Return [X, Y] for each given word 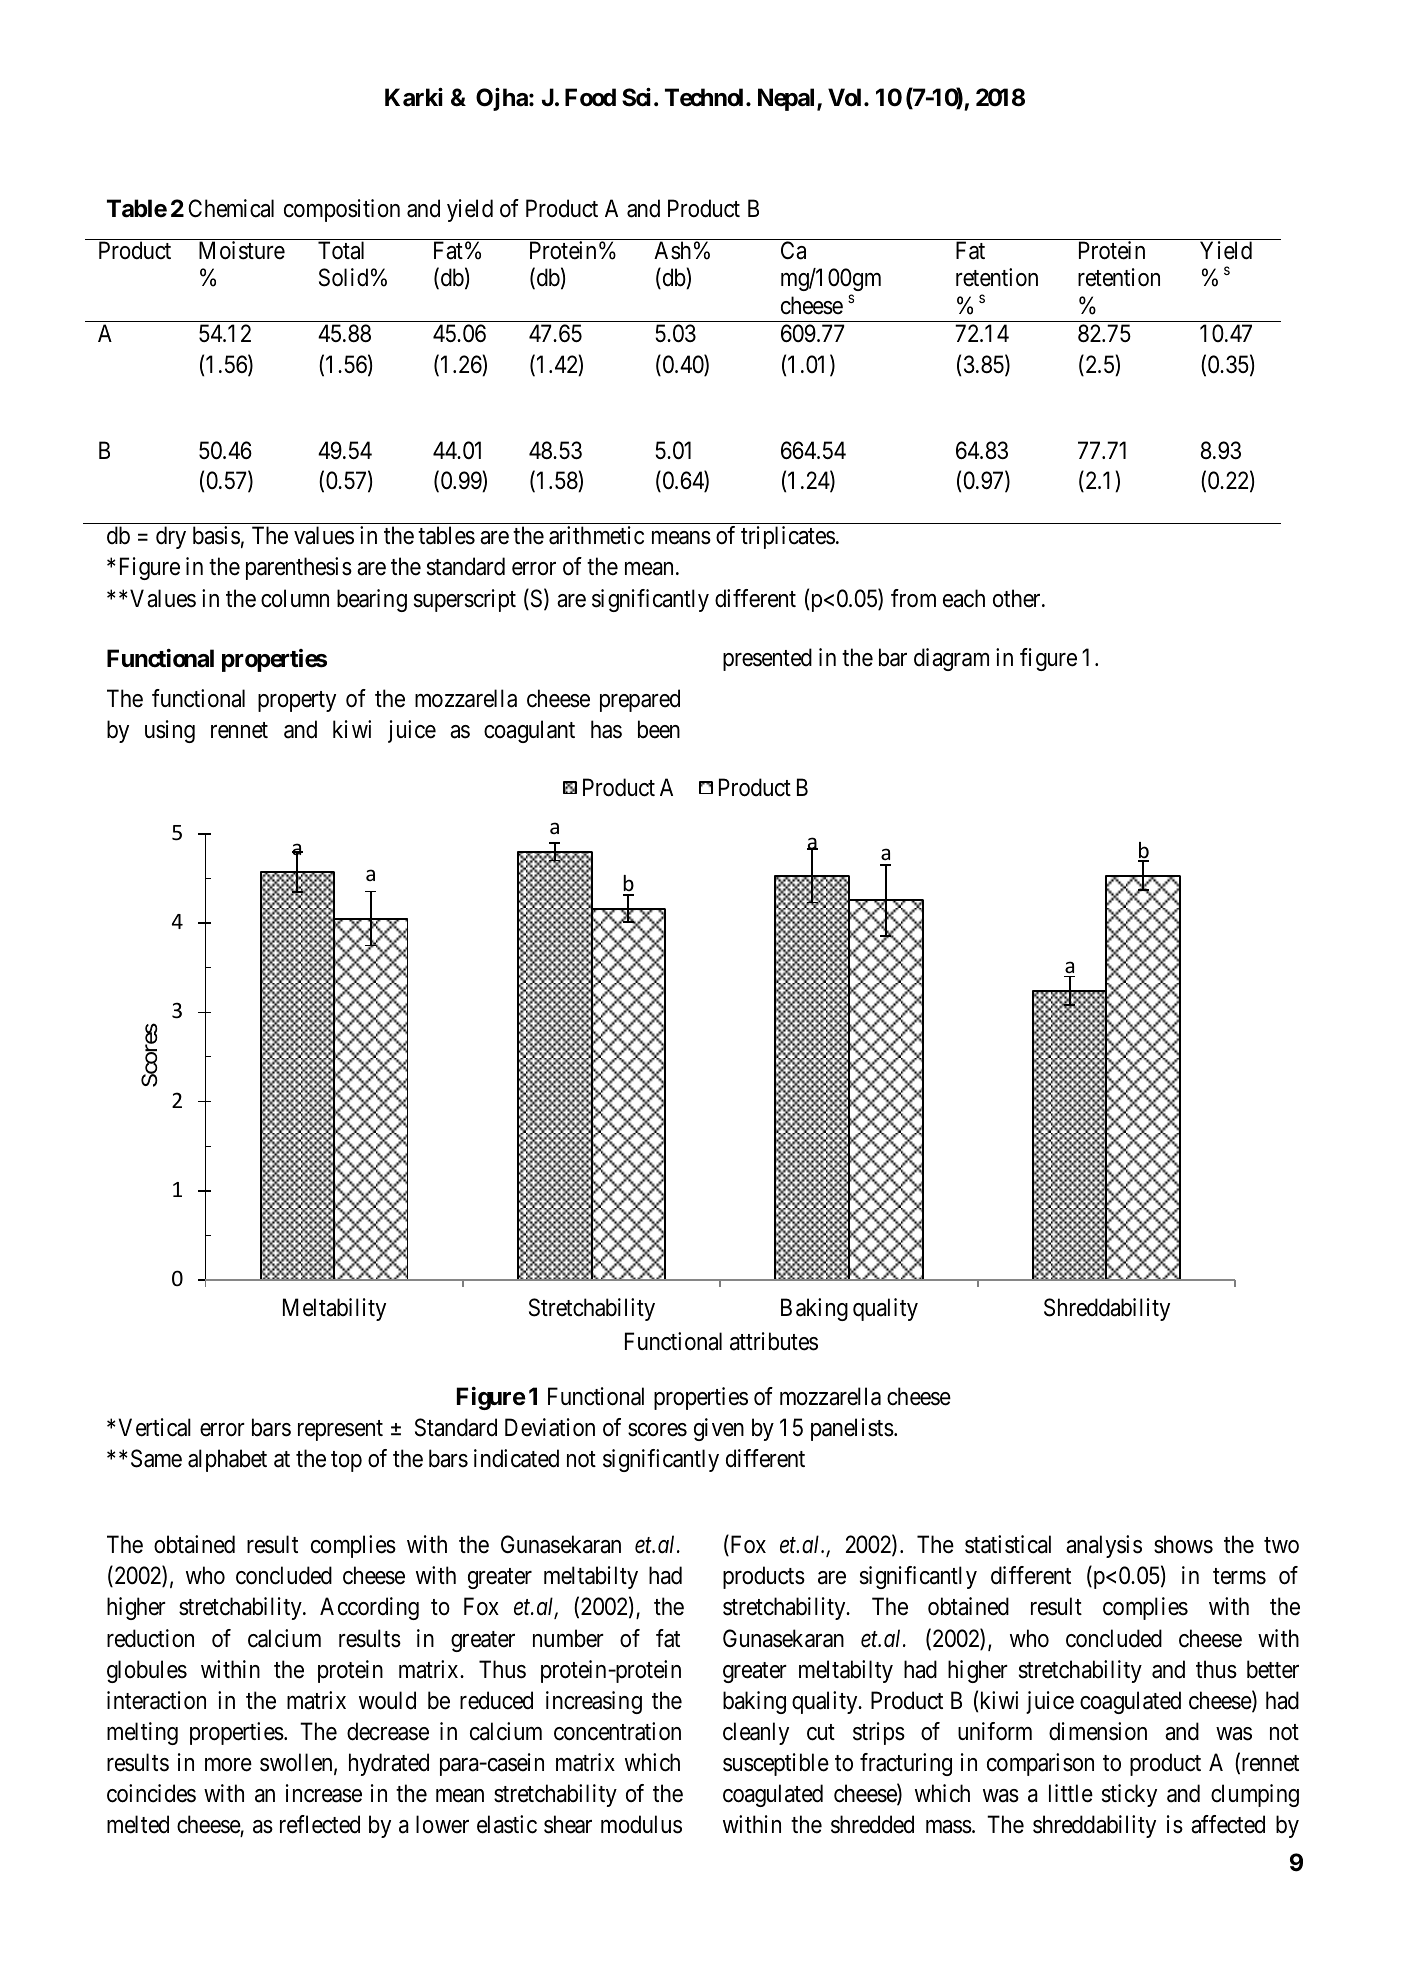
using [170, 731]
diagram [951, 659]
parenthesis [299, 568]
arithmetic [596, 535]
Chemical [231, 208]
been [659, 729]
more [228, 1765]
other [1018, 598]
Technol [706, 97]
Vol [844, 97]
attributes [774, 1341]
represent [340, 1430]
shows [1183, 1544]
